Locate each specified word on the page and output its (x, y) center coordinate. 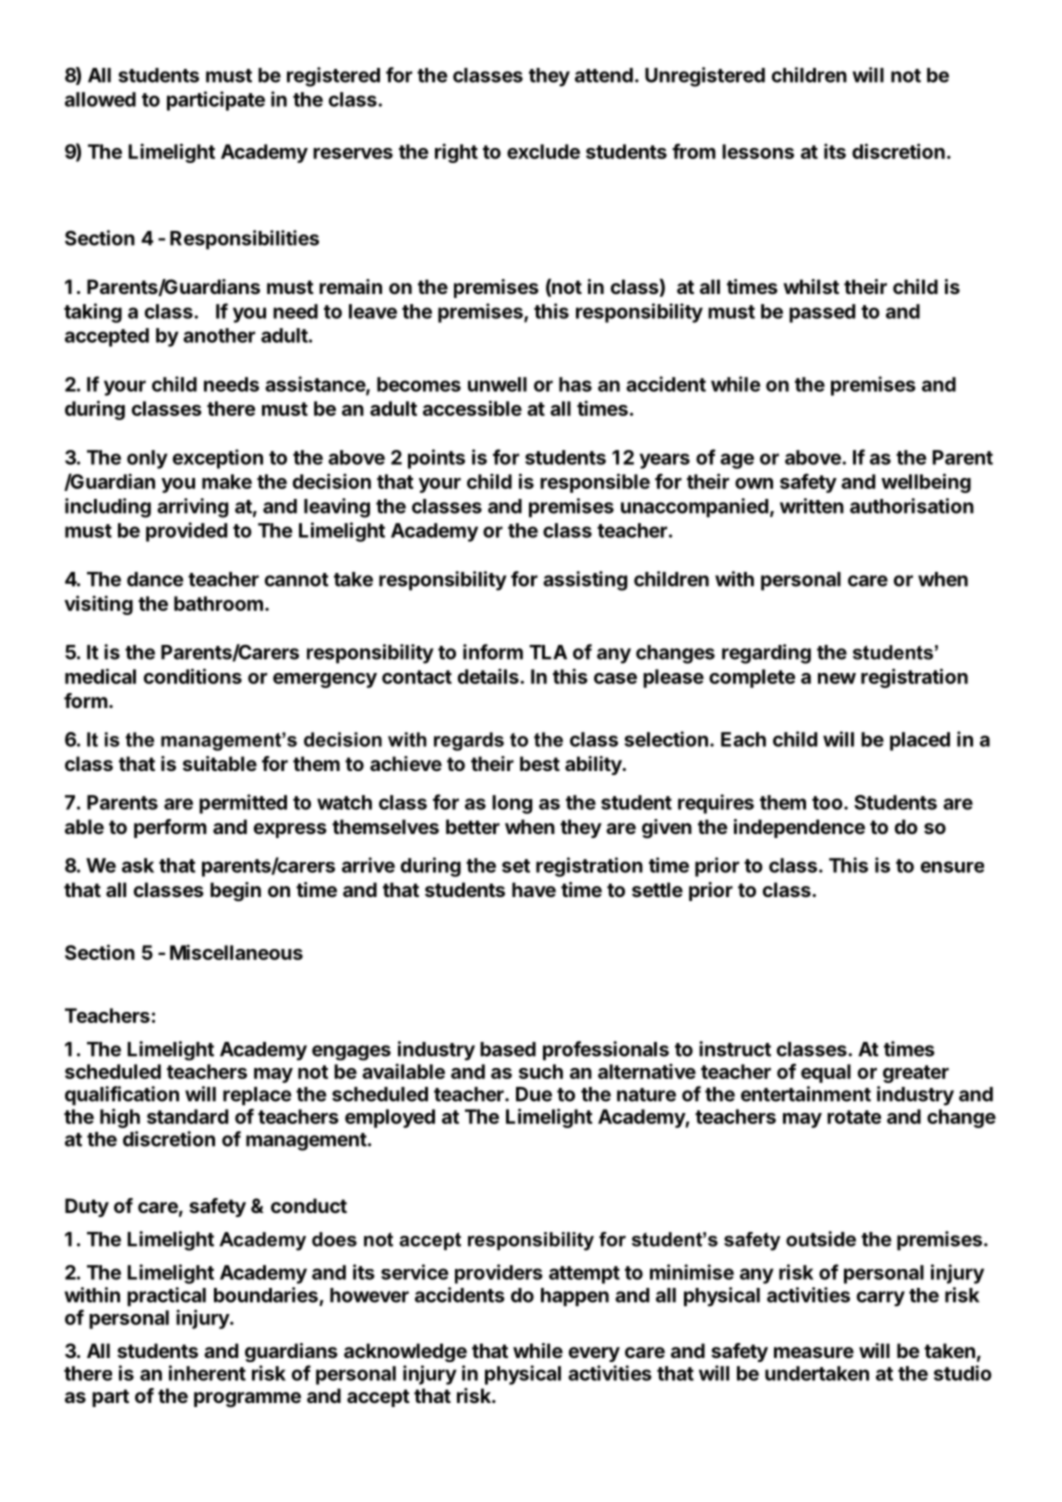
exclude (543, 151)
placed (920, 741)
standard (187, 1116)
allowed (100, 99)
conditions (193, 676)
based (508, 1049)
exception (218, 459)
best (540, 763)
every (594, 1354)
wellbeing (926, 483)
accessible (472, 408)
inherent (207, 1373)
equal (826, 1073)
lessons (758, 151)
